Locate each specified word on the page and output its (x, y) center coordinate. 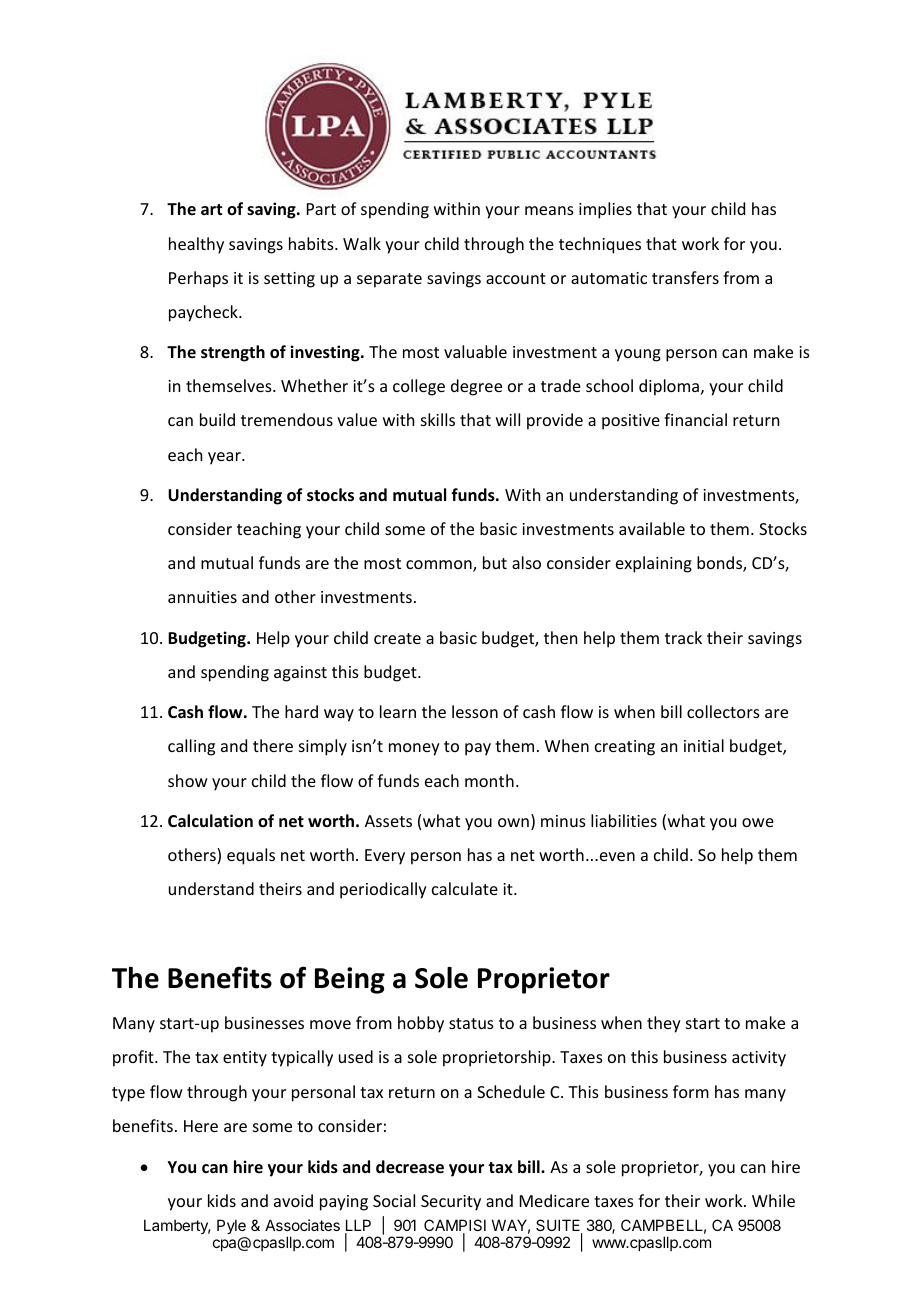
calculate (465, 888)
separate (389, 280)
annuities (202, 597)
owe (758, 822)
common (440, 566)
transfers (685, 277)
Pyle (231, 1226)
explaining (654, 564)
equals (251, 856)
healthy (196, 245)
